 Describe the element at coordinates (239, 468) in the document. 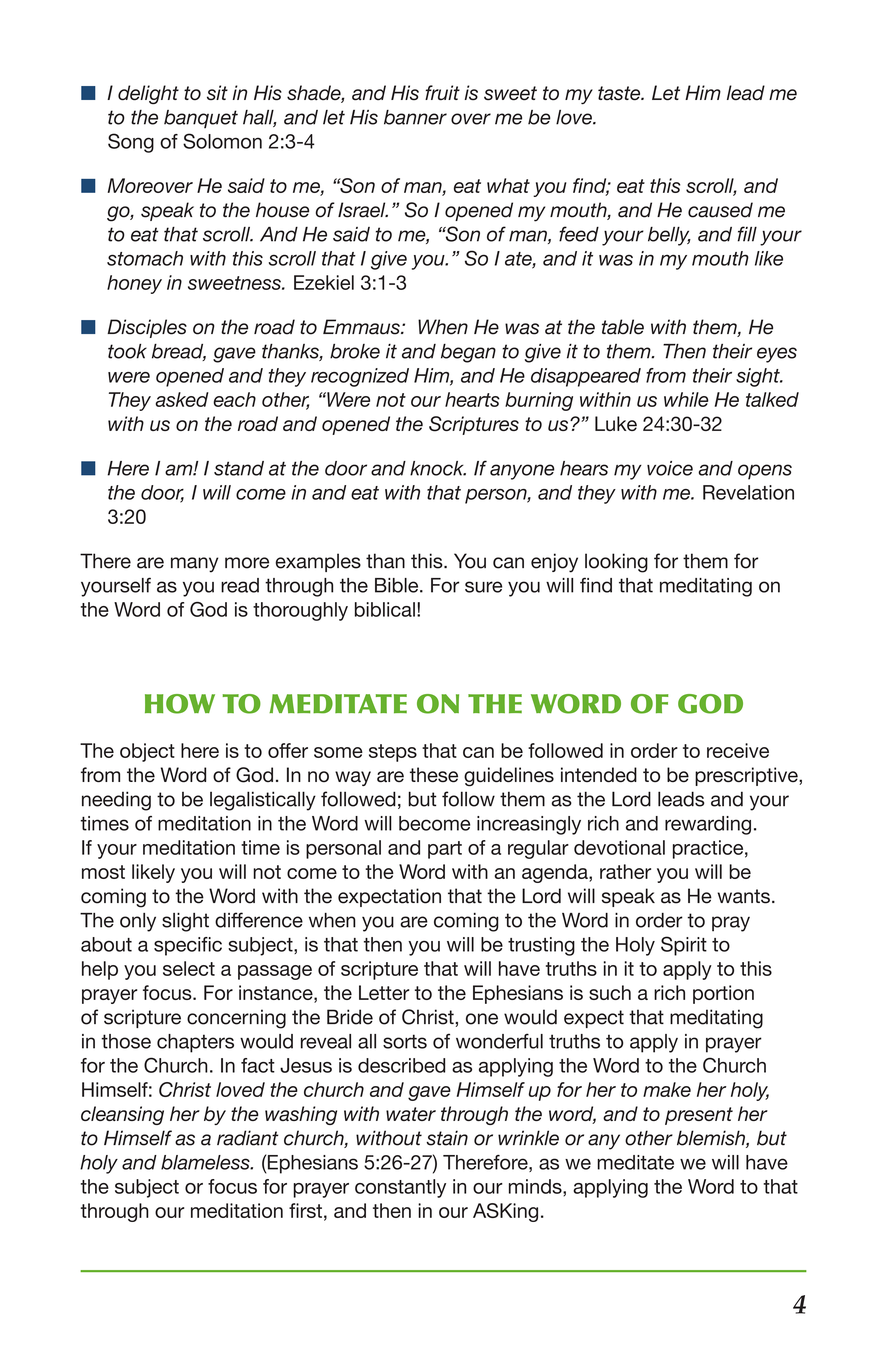

I see `stand` at that location.
